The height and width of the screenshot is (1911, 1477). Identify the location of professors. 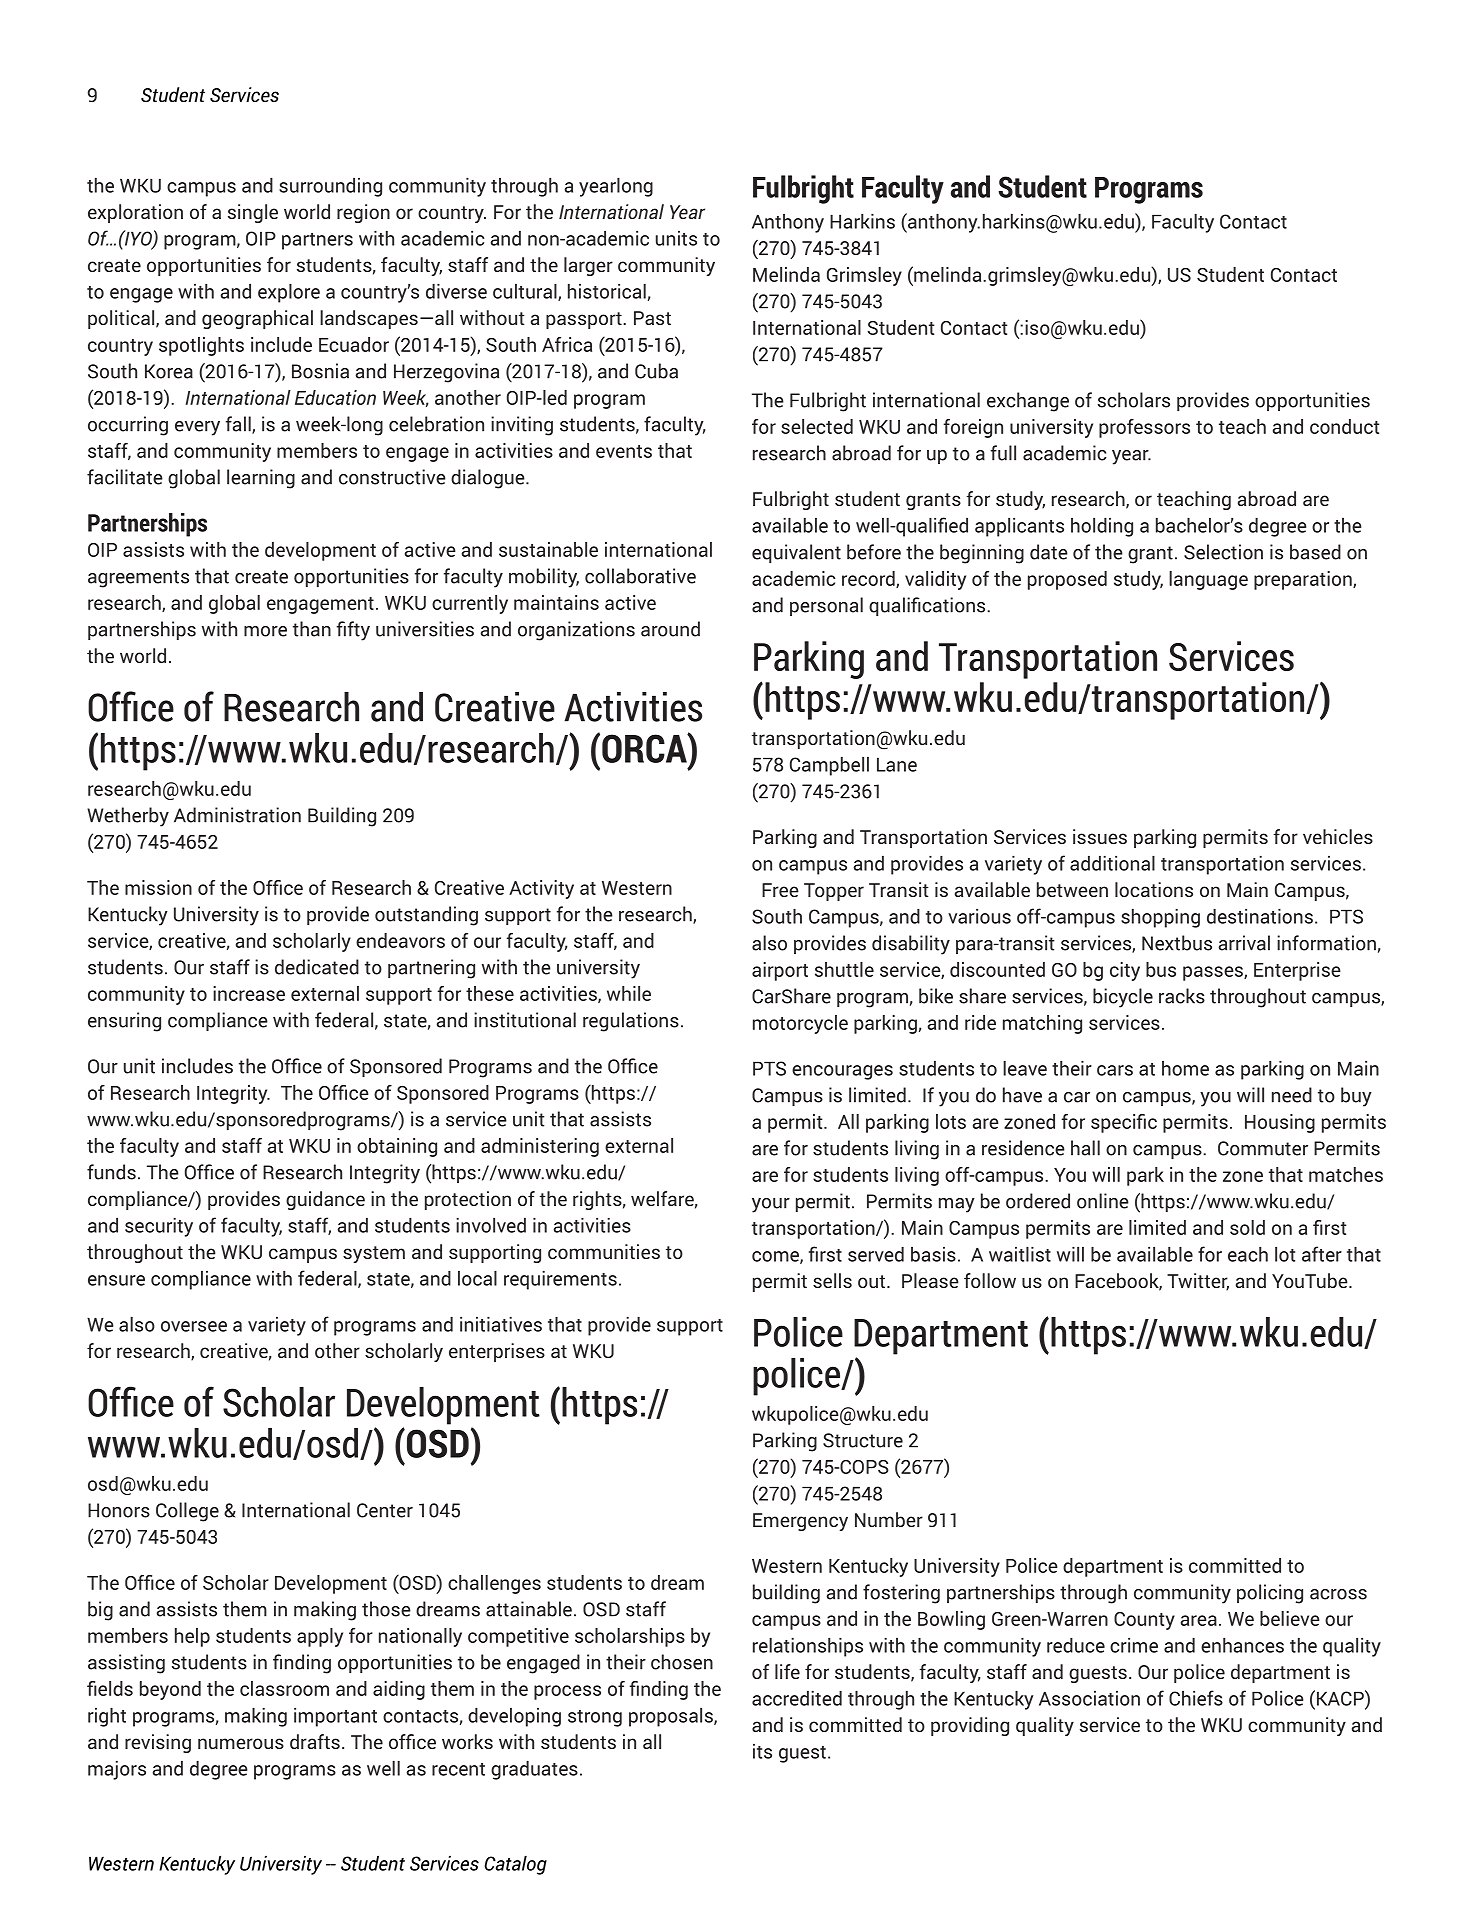
(1144, 428).
